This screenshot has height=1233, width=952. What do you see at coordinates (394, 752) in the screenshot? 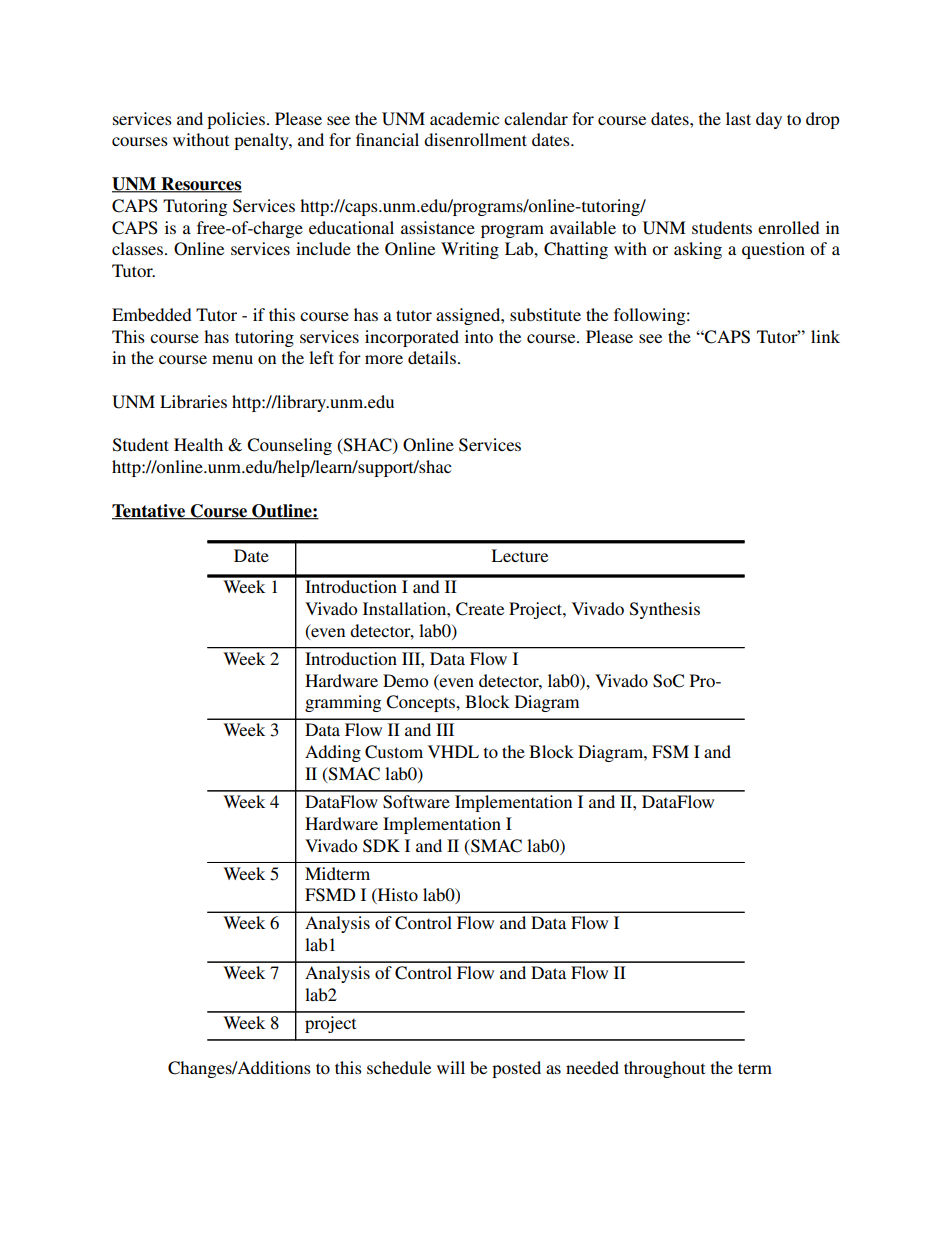
I see `Custom` at bounding box center [394, 752].
